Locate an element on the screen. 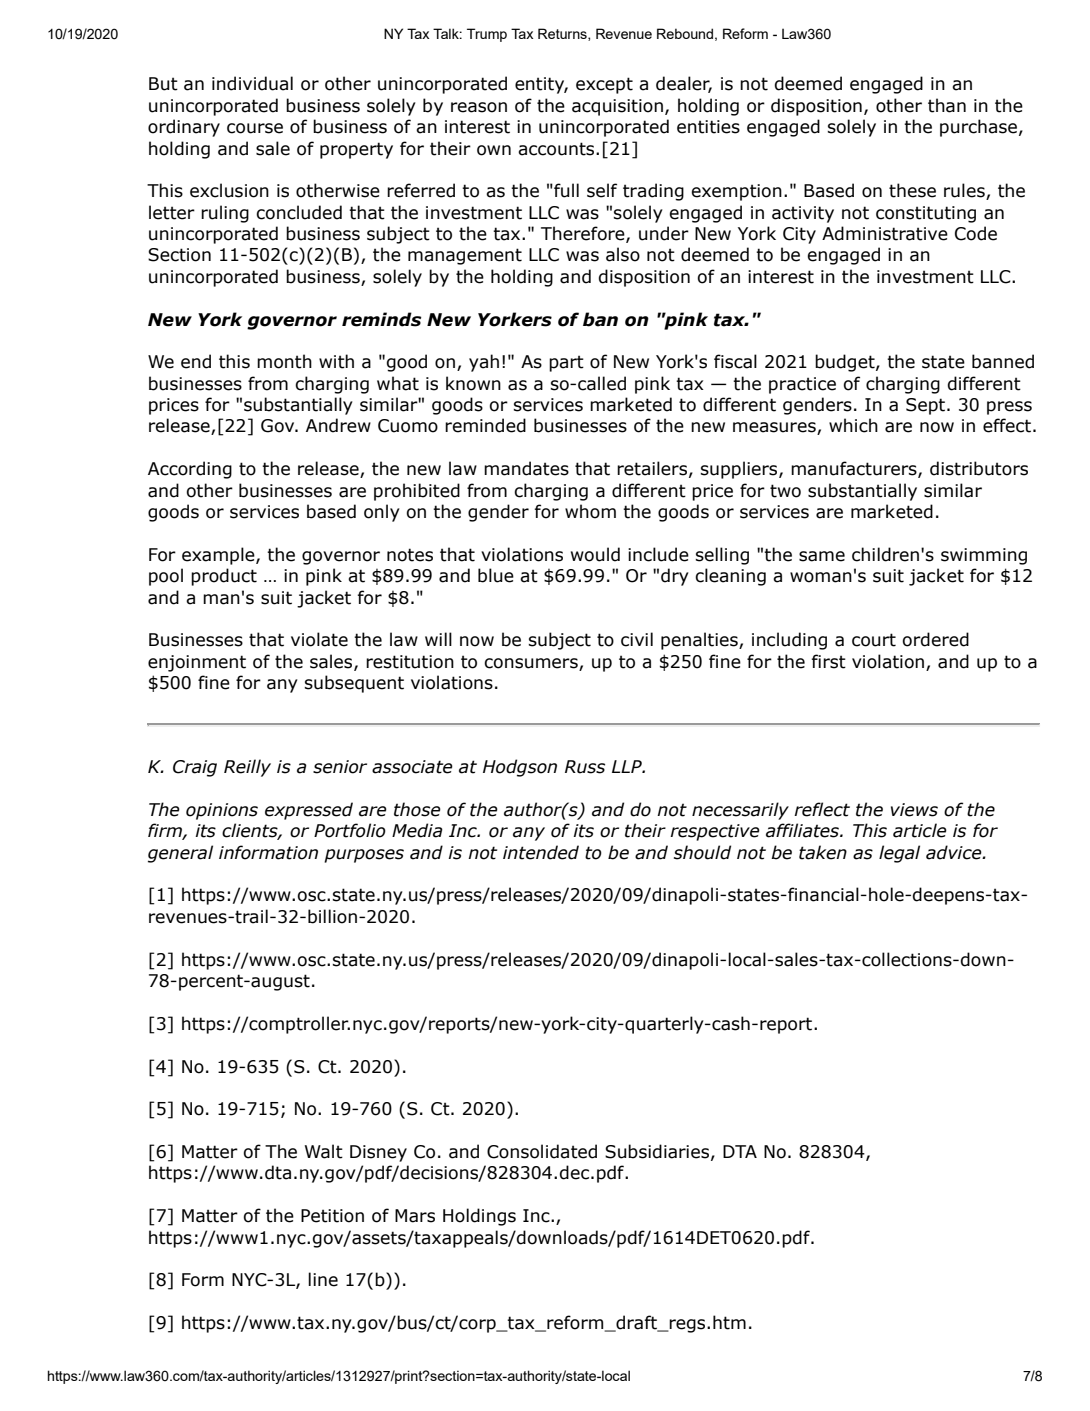  Consolidated is located at coordinates (542, 1151).
